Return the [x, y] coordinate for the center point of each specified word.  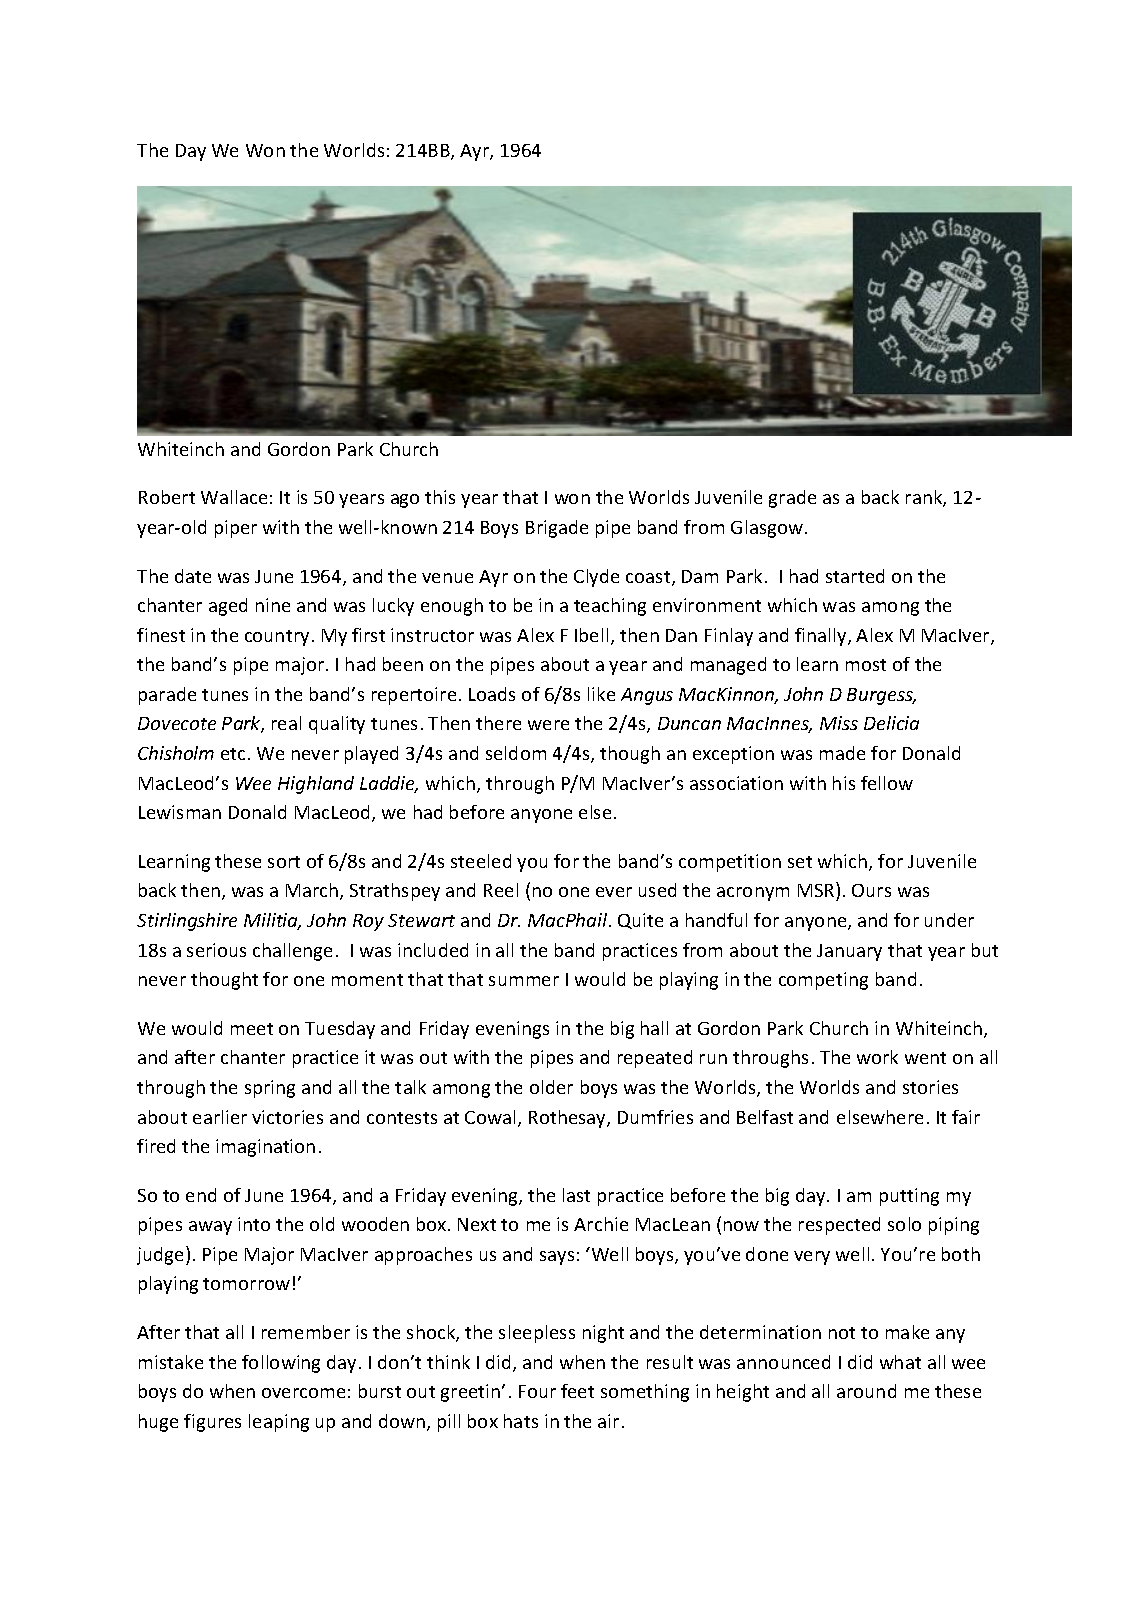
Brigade [557, 529]
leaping [279, 1423]
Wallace [234, 497]
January [849, 952]
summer [524, 981]
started [855, 576]
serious [216, 950]
